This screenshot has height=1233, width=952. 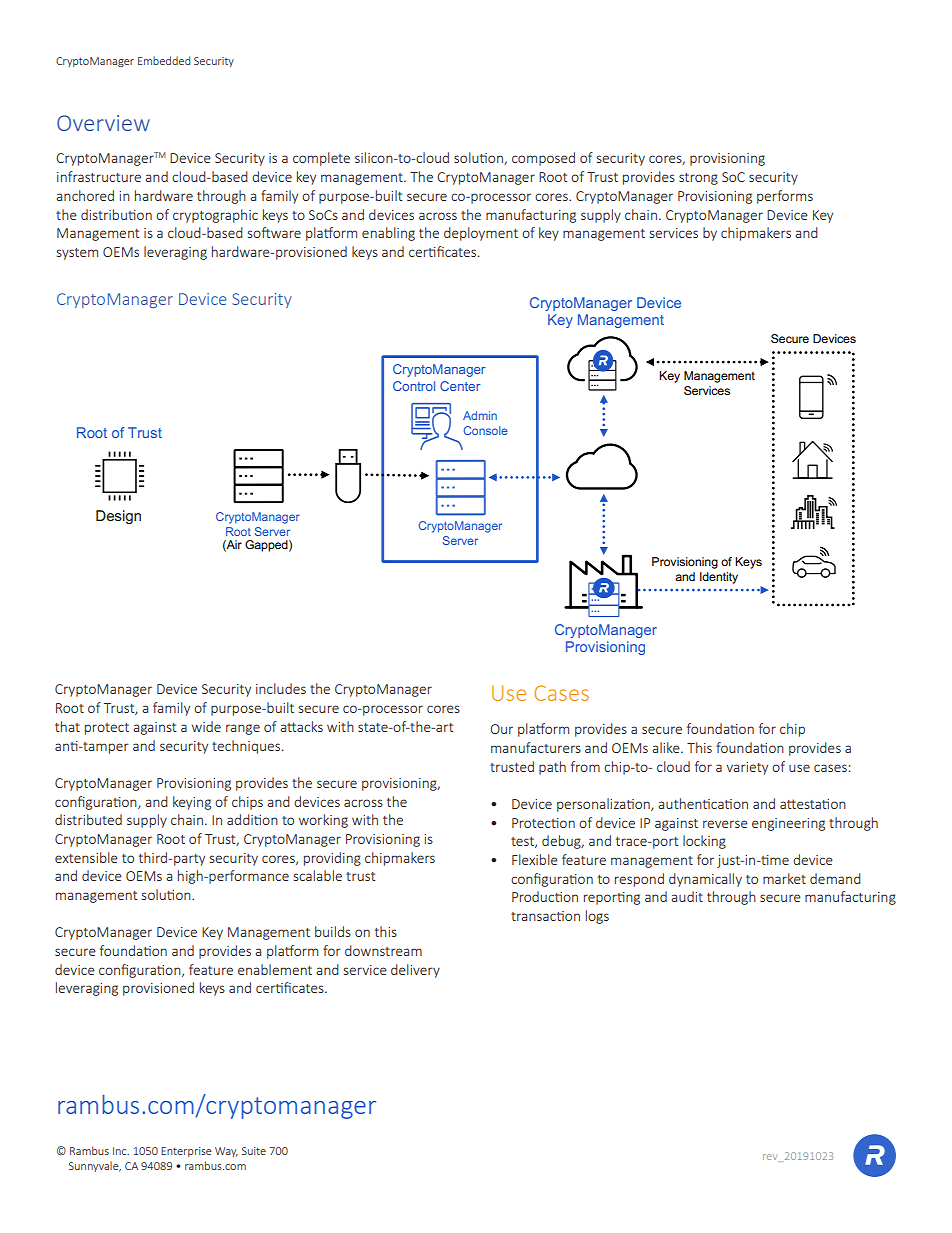 What do you see at coordinates (186, 1152) in the screenshot?
I see `Enterprise` at bounding box center [186, 1152].
